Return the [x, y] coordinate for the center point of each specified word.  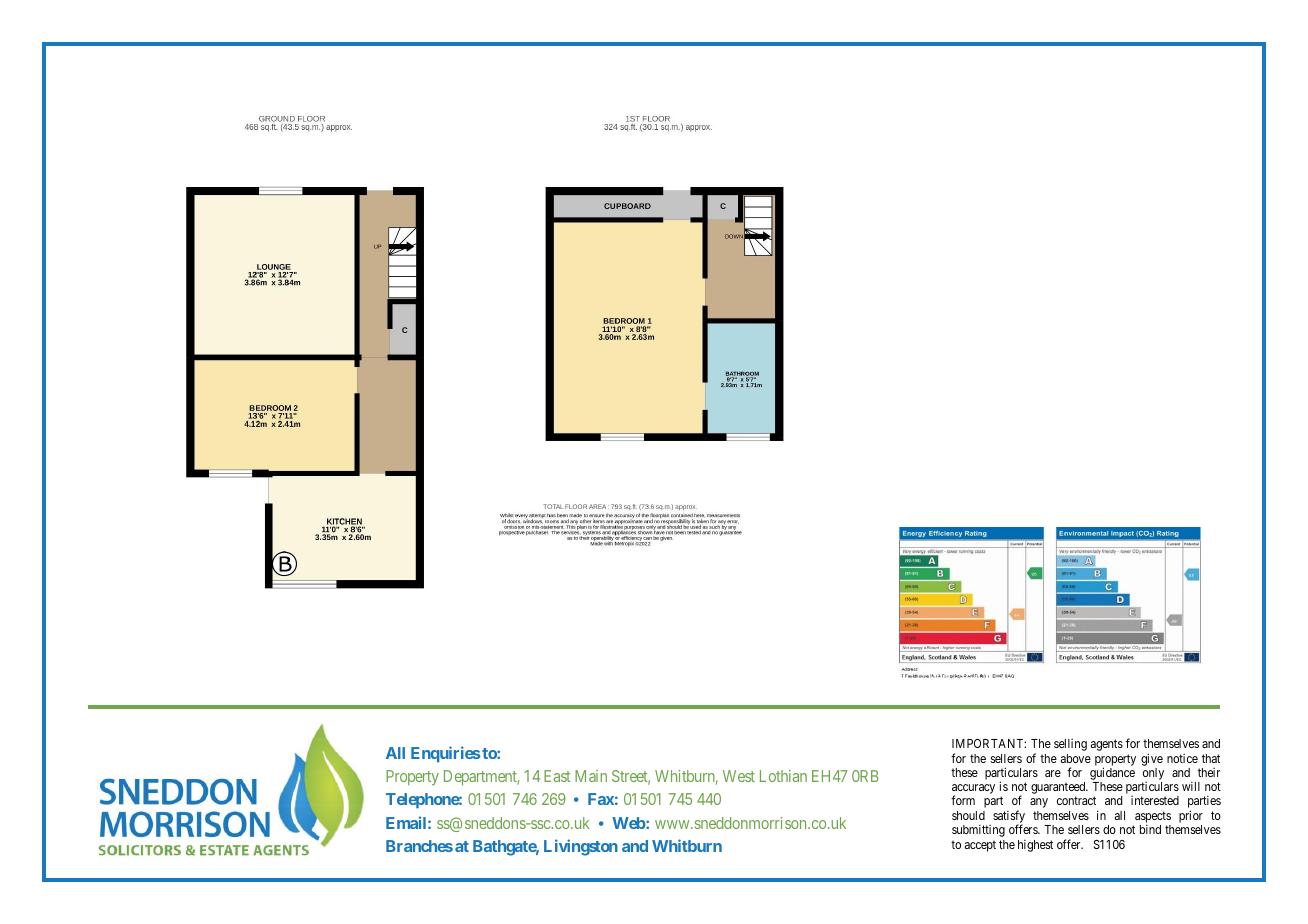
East [557, 776]
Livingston [581, 847]
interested [1155, 800]
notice [1182, 758]
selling [1070, 745]
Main [591, 776]
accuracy [973, 790]
